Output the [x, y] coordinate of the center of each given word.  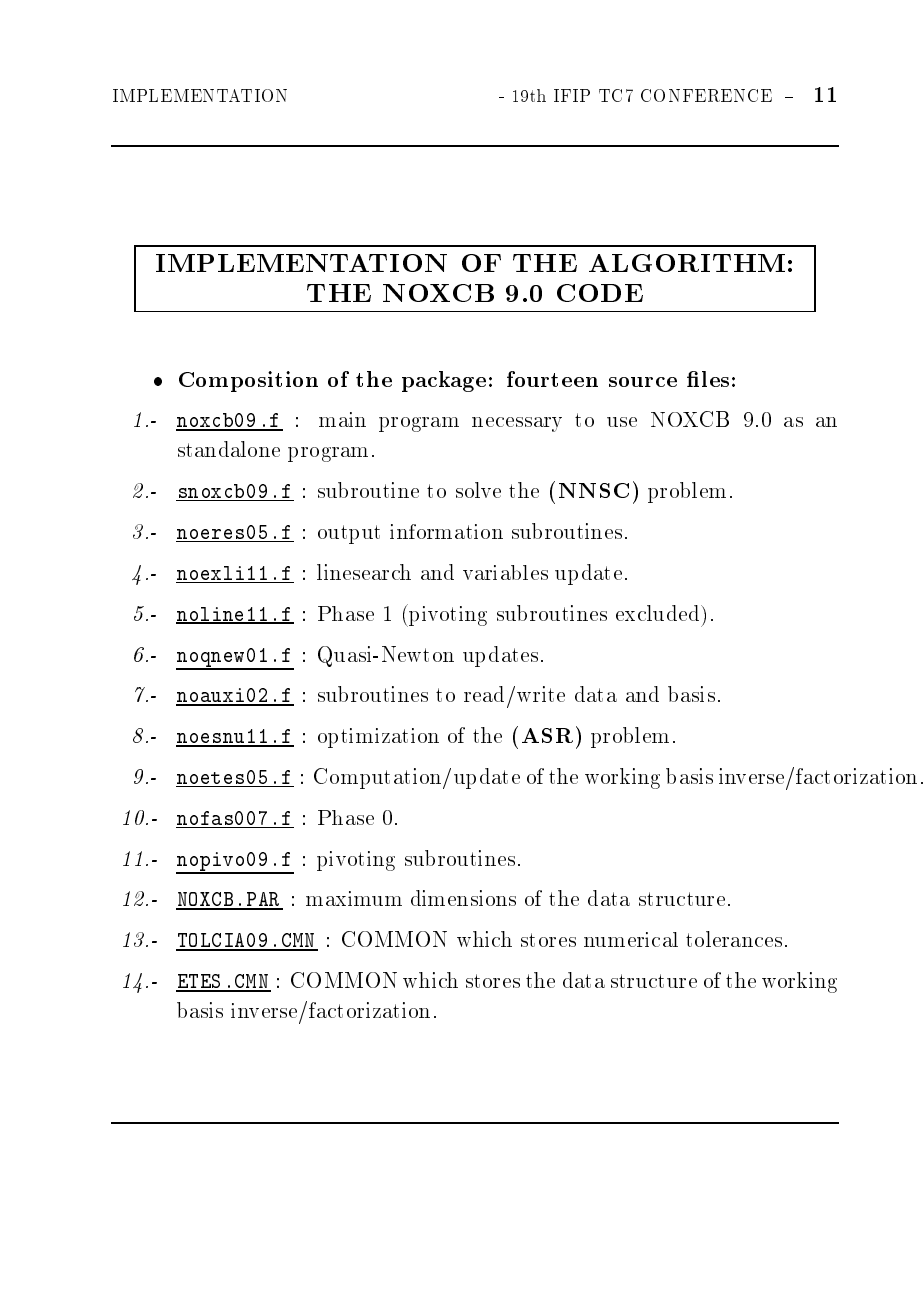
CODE [600, 293]
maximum [354, 898]
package [444, 381]
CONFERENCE [706, 95]
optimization [378, 738]
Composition [248, 381]
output [349, 534]
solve [478, 490]
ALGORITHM [687, 263]
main [342, 419]
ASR [547, 735]
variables [505, 572]
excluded [659, 613]
